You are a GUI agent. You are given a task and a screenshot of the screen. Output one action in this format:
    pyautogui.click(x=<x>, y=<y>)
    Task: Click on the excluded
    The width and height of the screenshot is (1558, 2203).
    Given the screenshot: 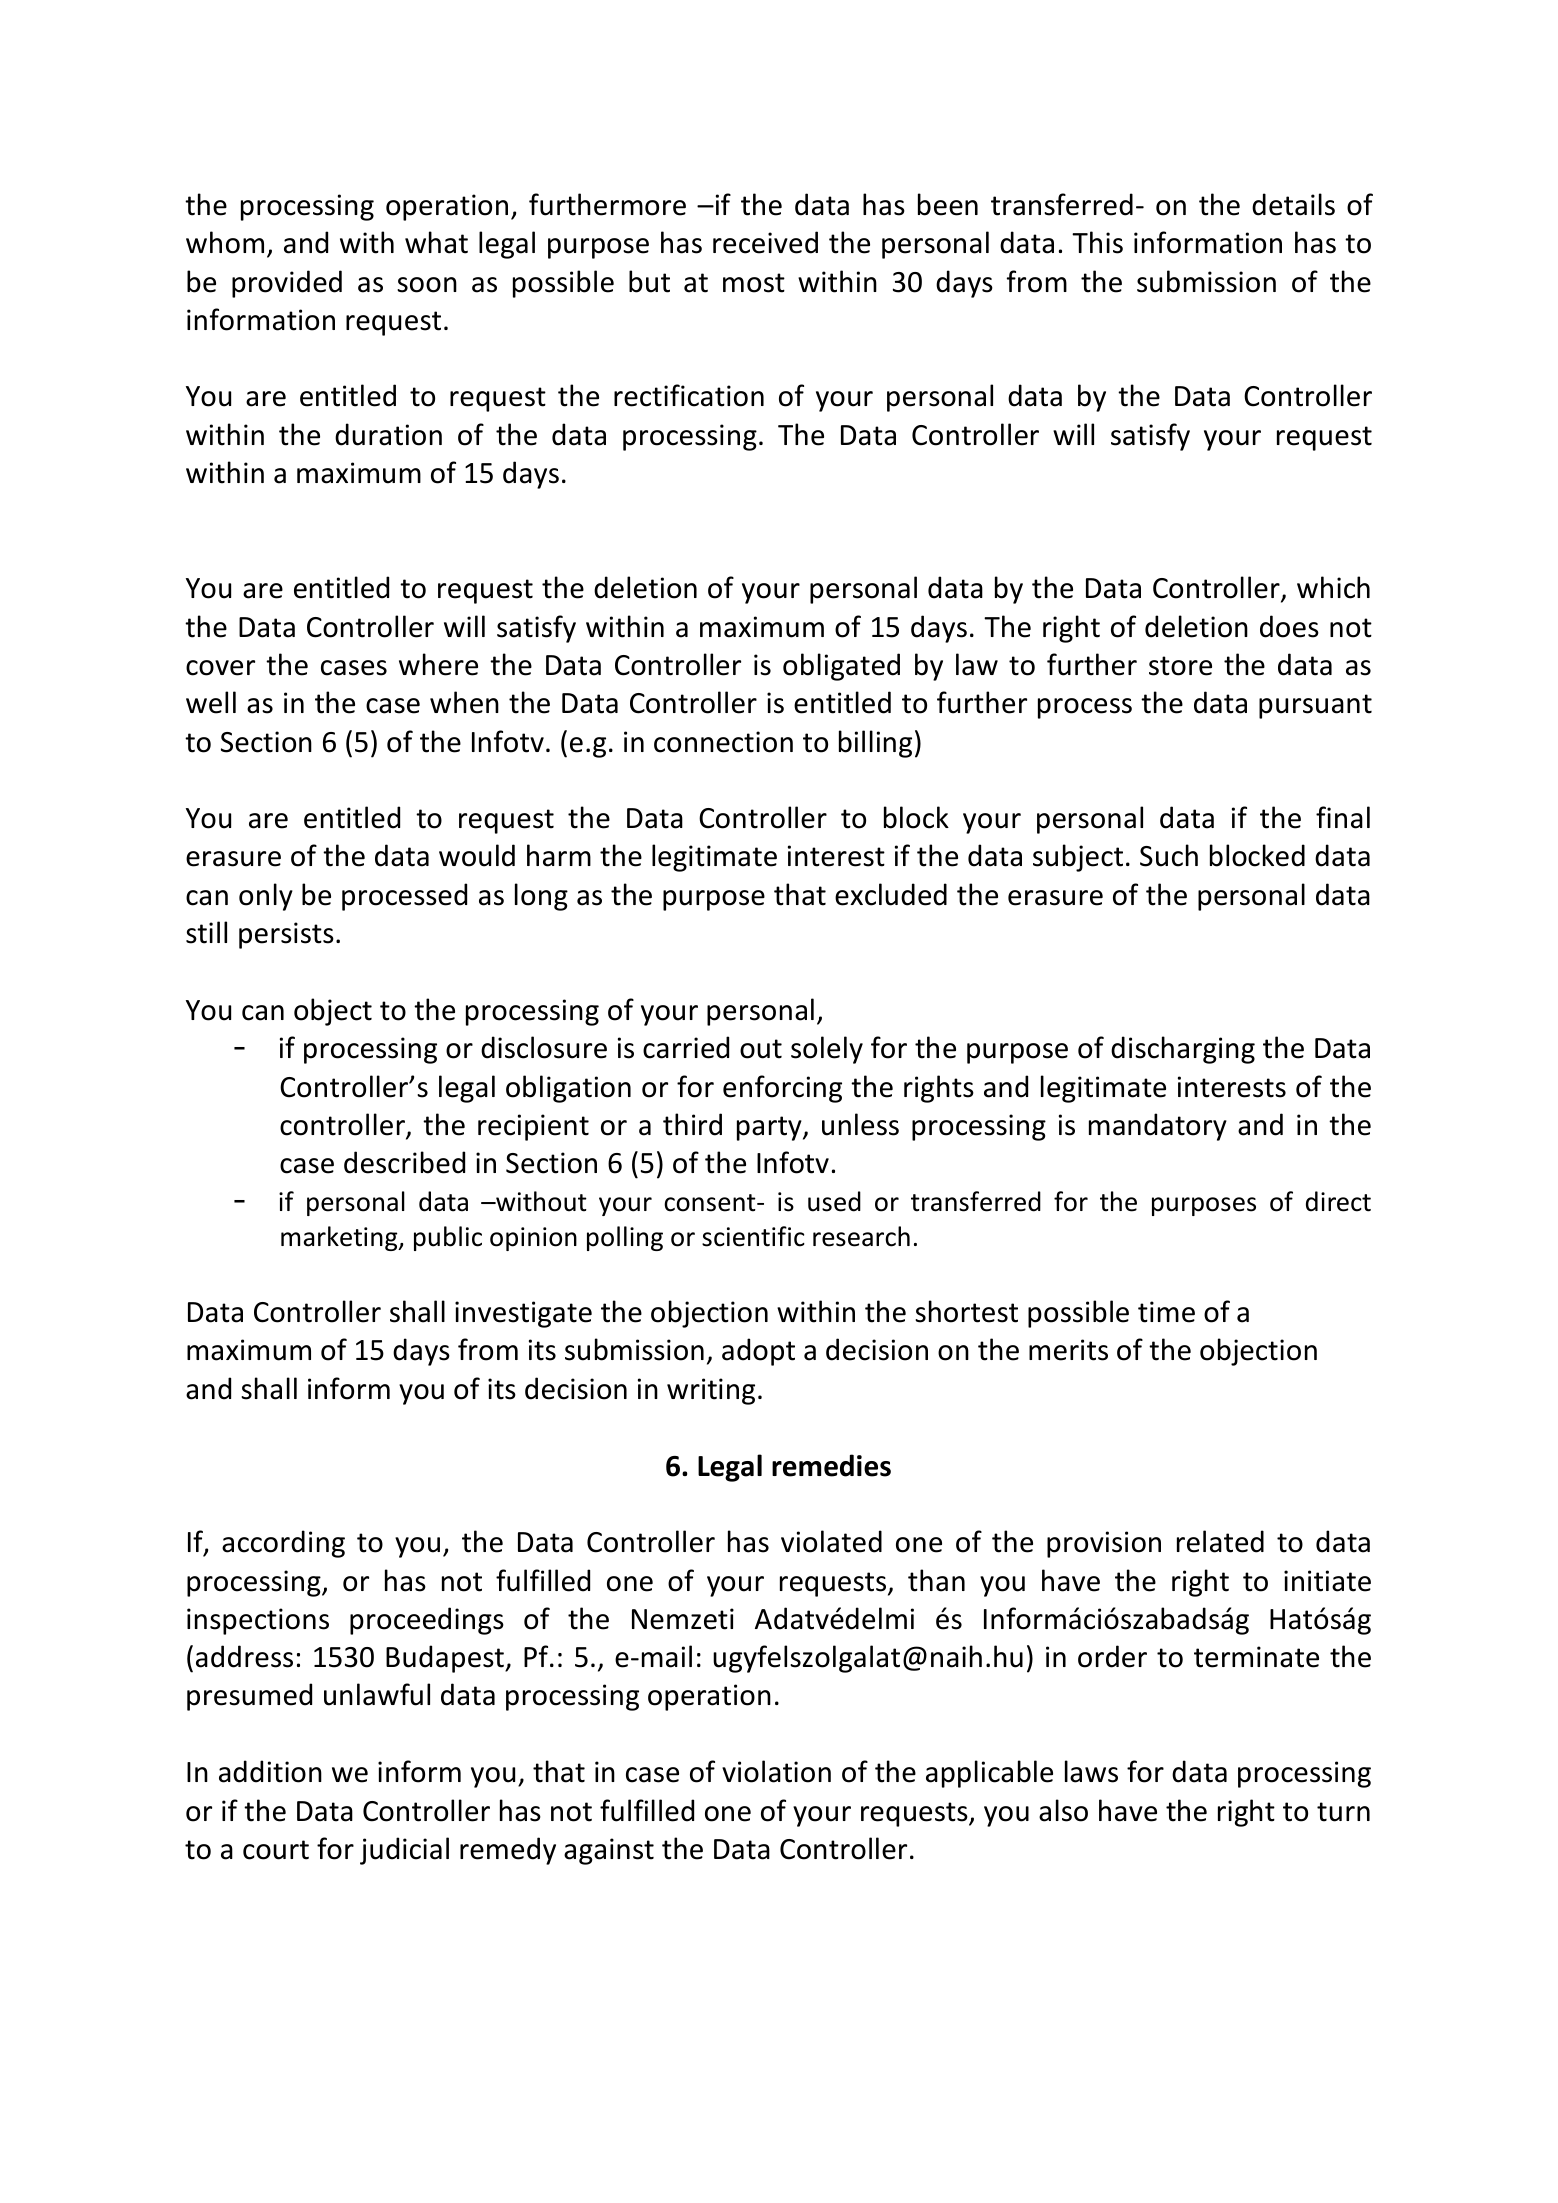 What is the action you would take?
    pyautogui.click(x=891, y=894)
